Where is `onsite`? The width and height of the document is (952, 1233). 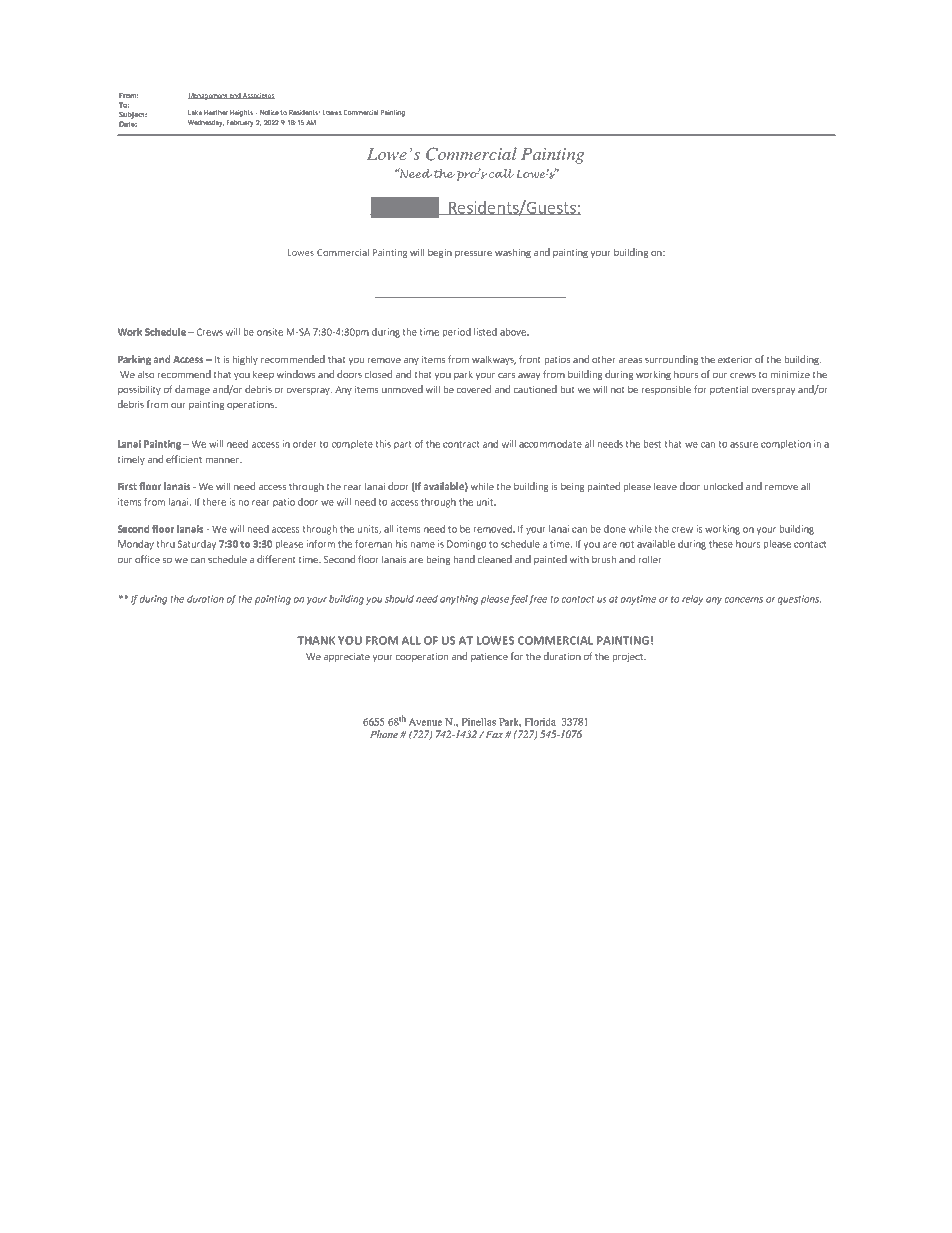
onsite is located at coordinates (270, 332).
